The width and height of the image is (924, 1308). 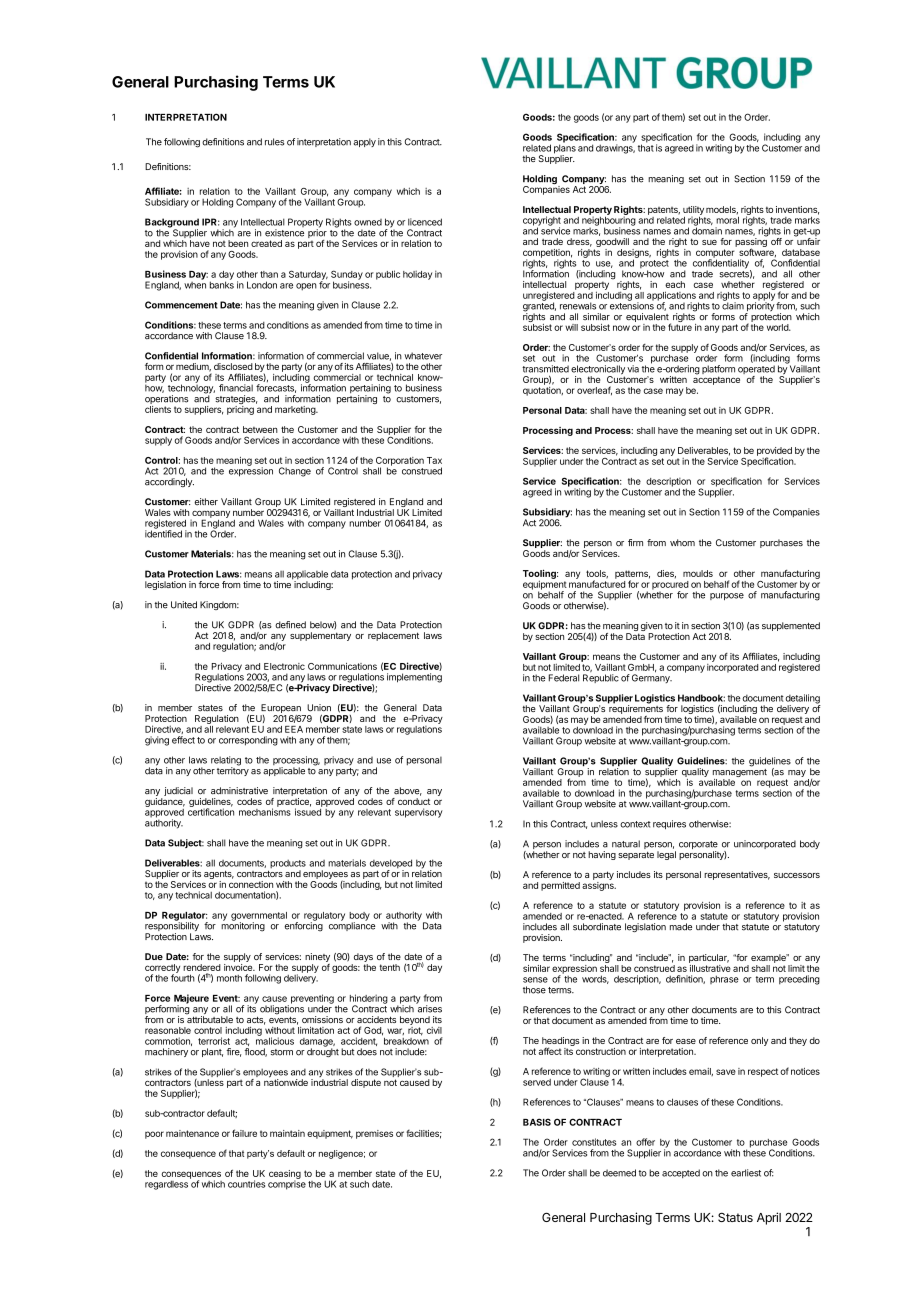 I want to click on legal, so click(x=666, y=855).
